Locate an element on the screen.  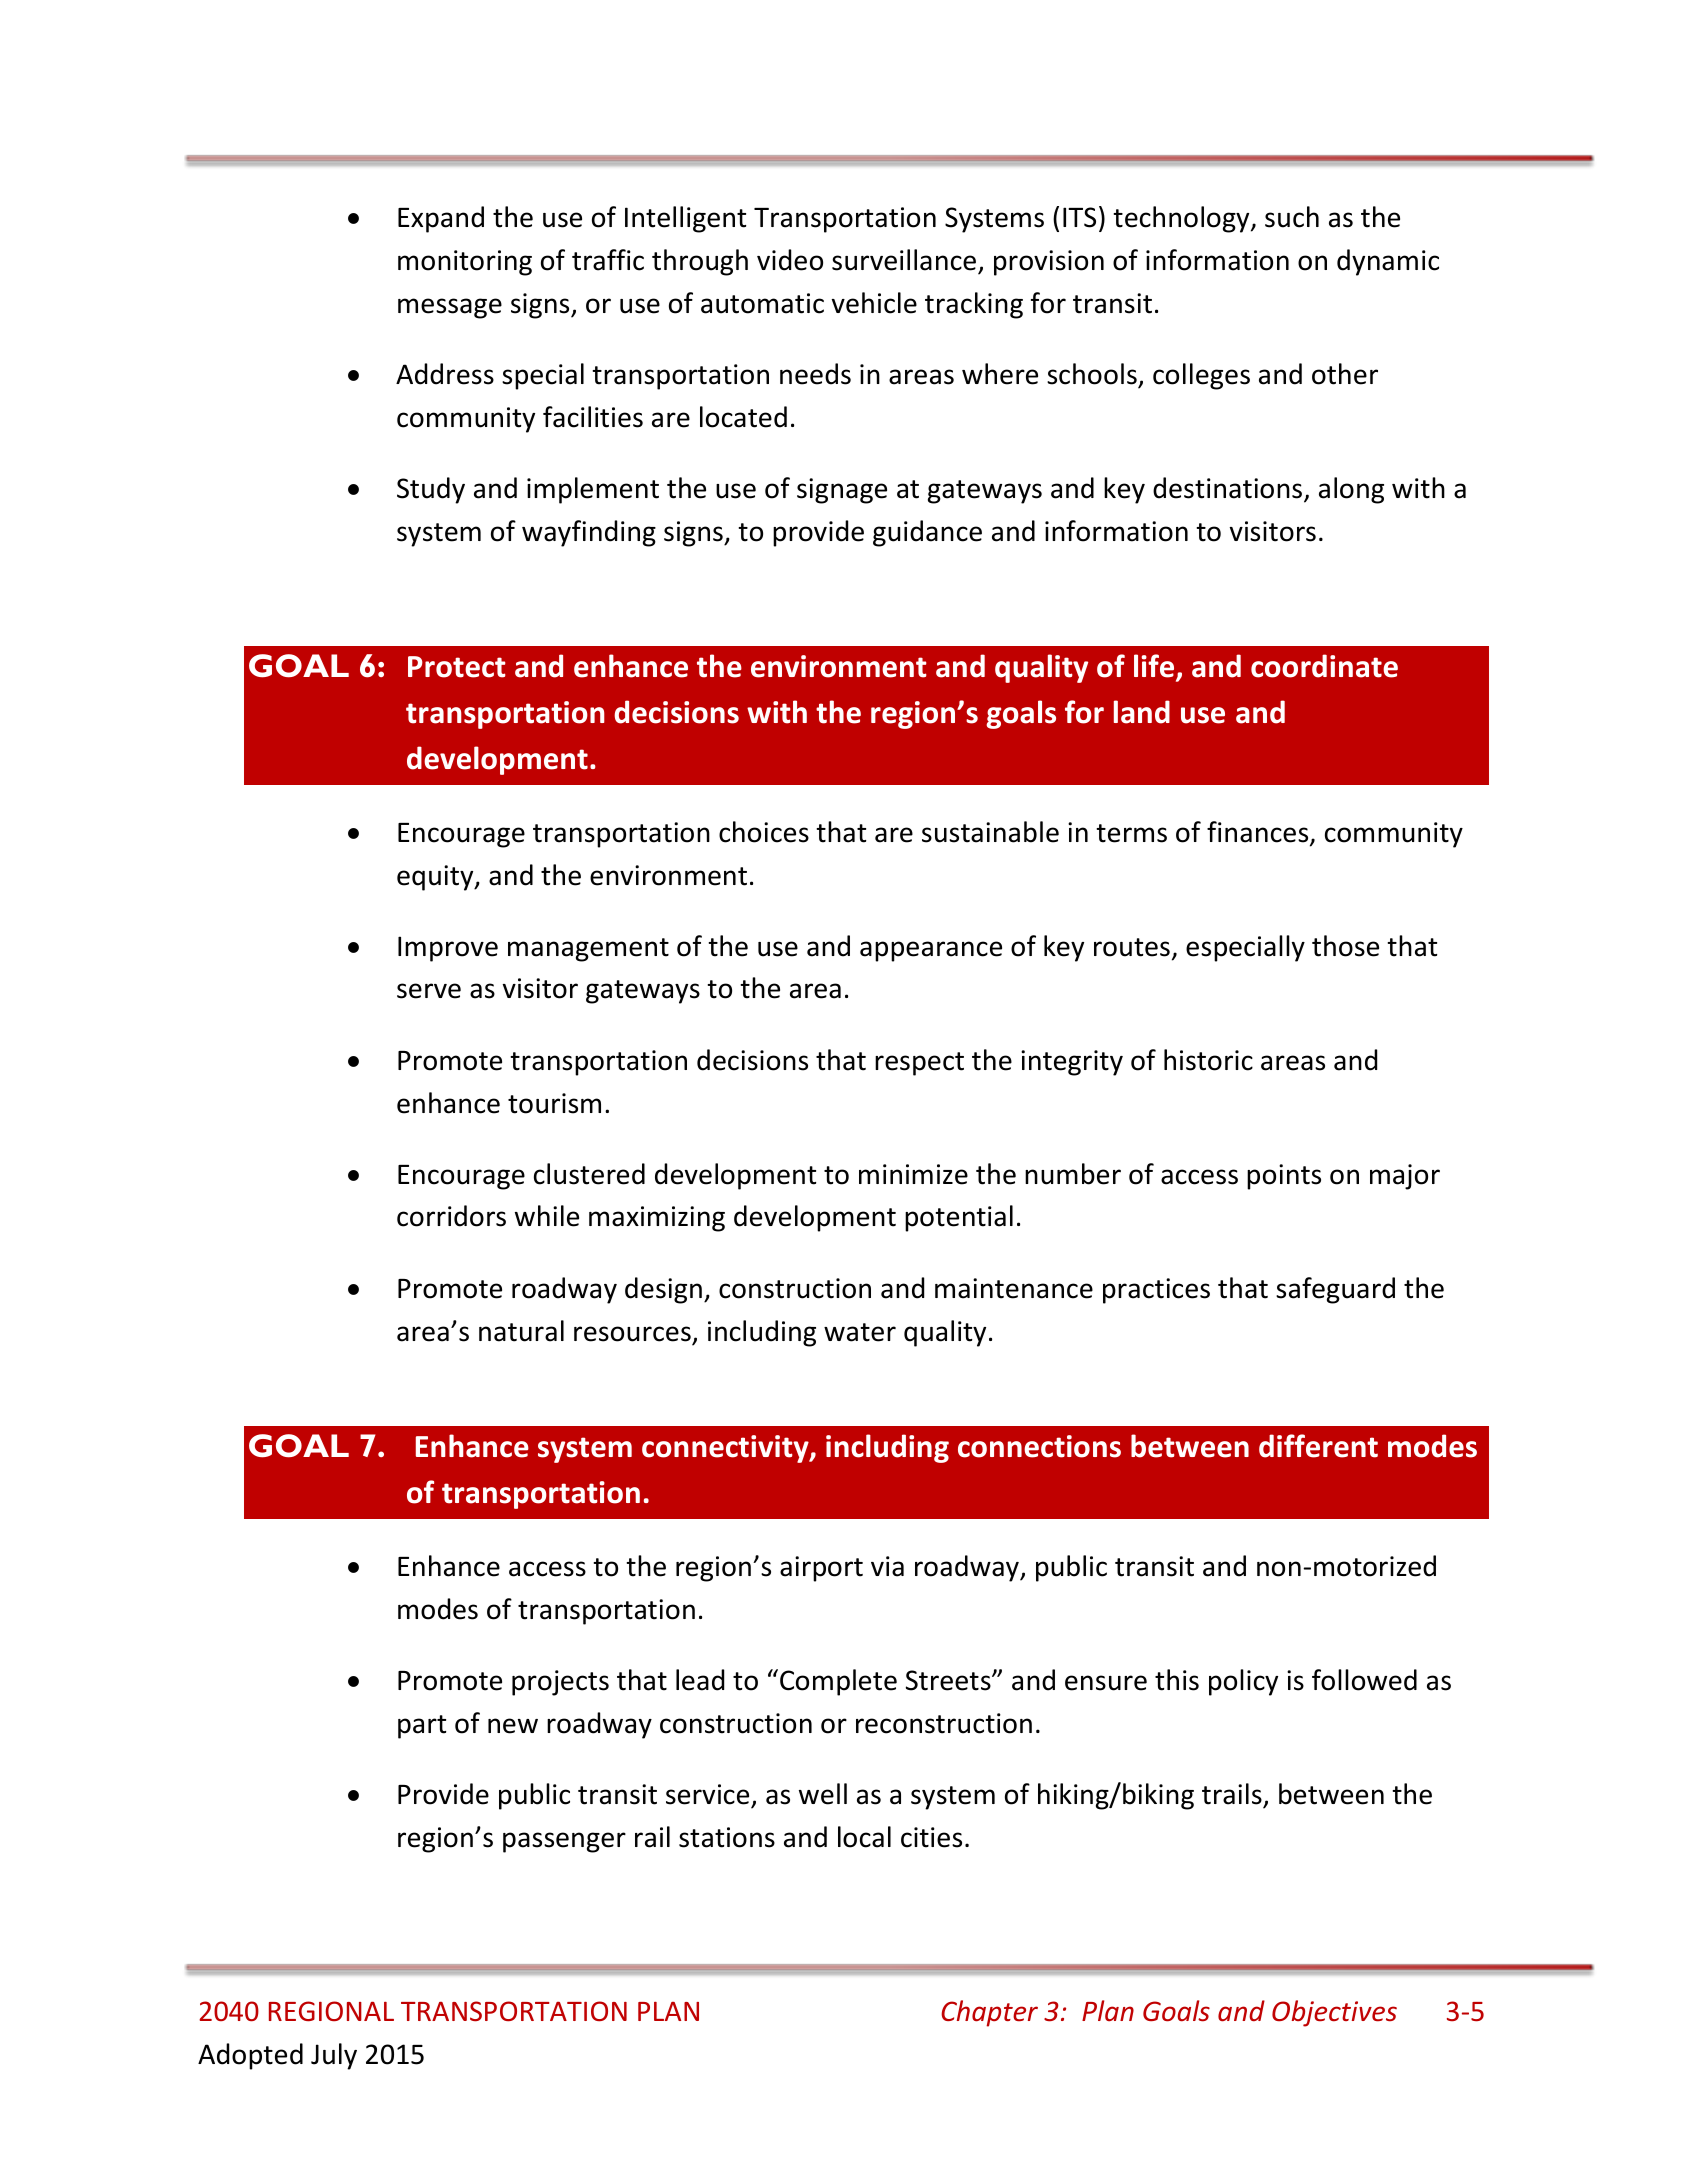
minimize is located at coordinates (913, 1174).
